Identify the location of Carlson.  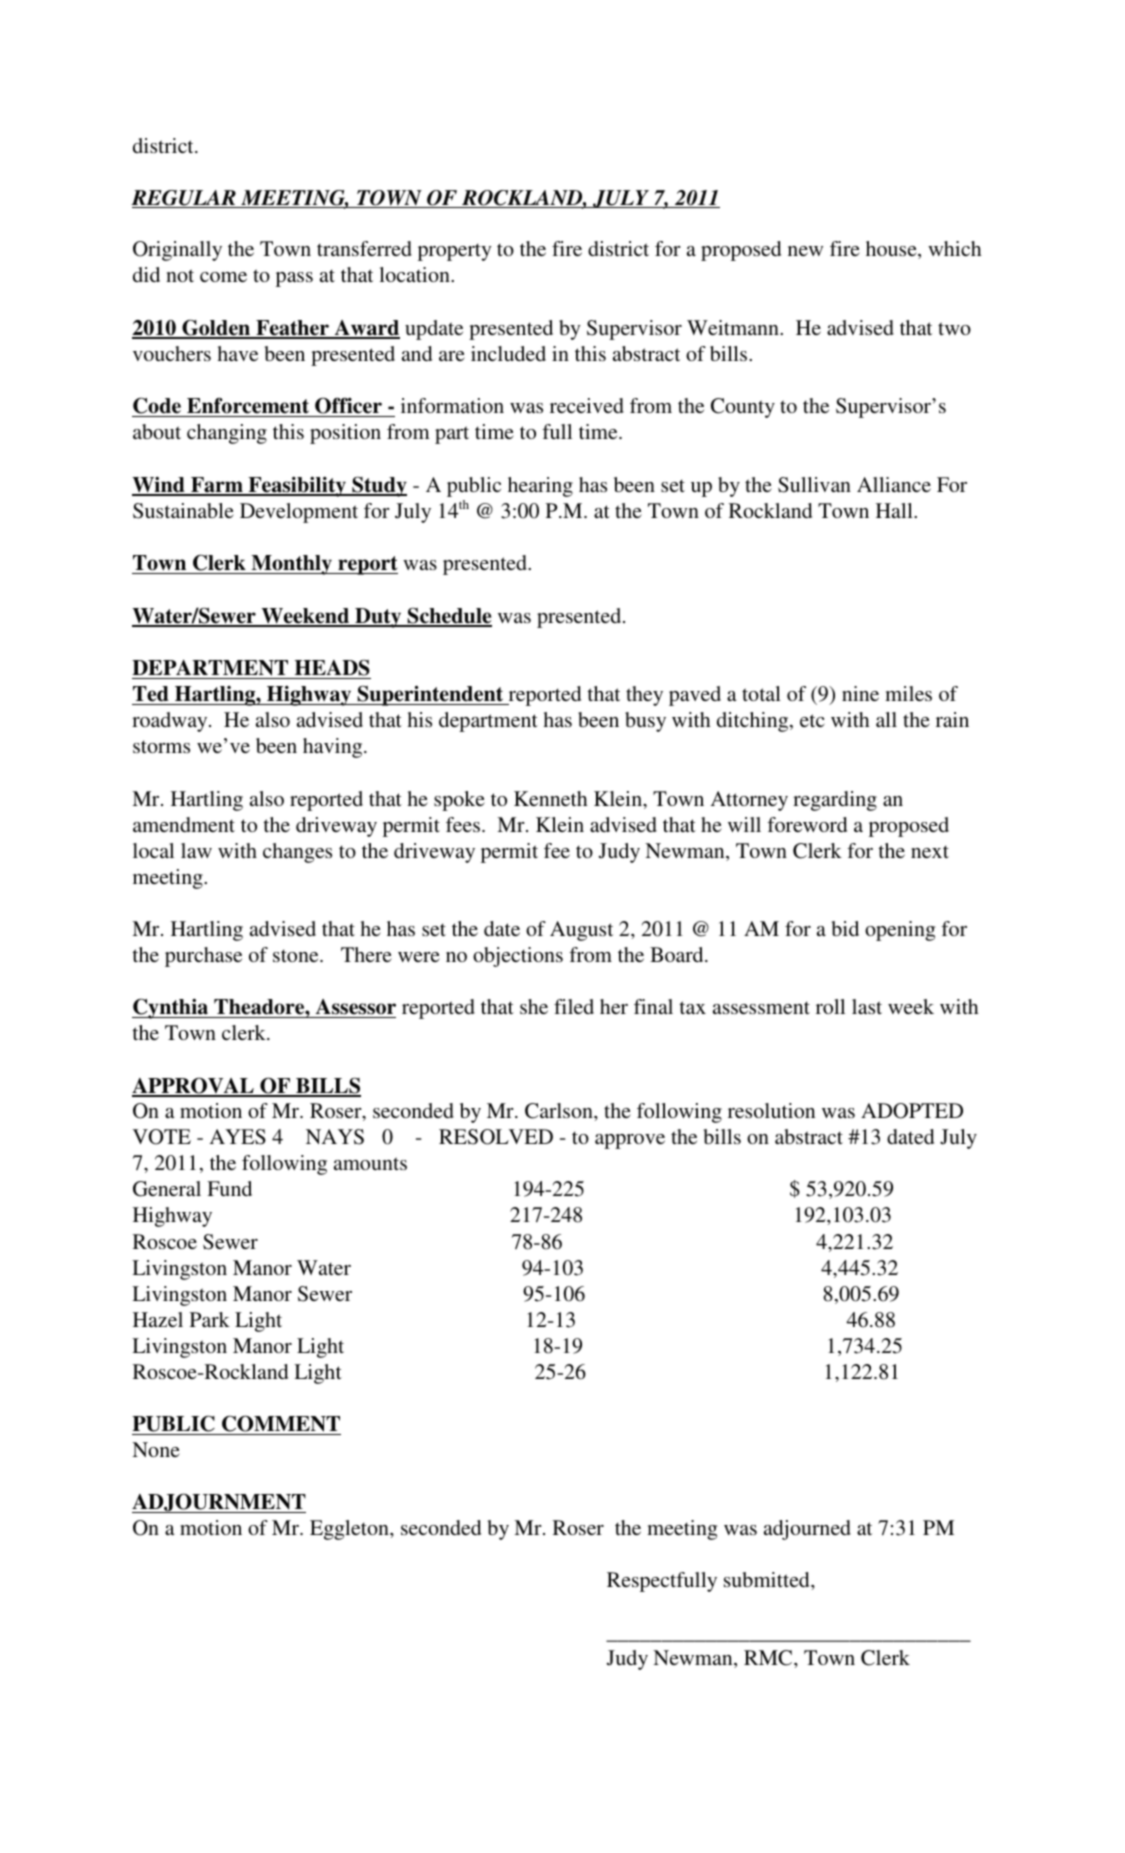
(560, 1111).
